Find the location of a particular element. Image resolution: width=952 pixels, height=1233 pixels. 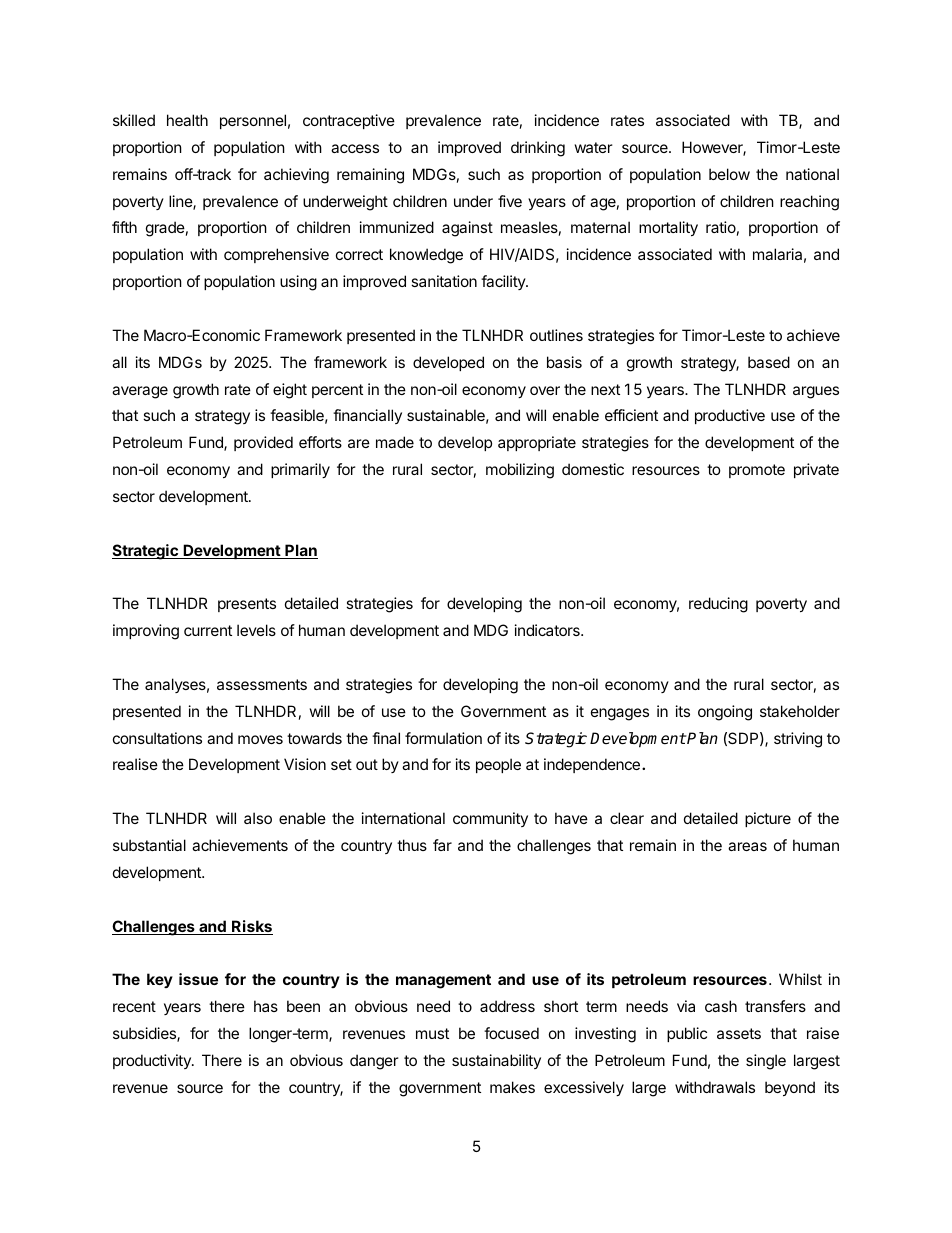

productivity is located at coordinates (153, 1061).
